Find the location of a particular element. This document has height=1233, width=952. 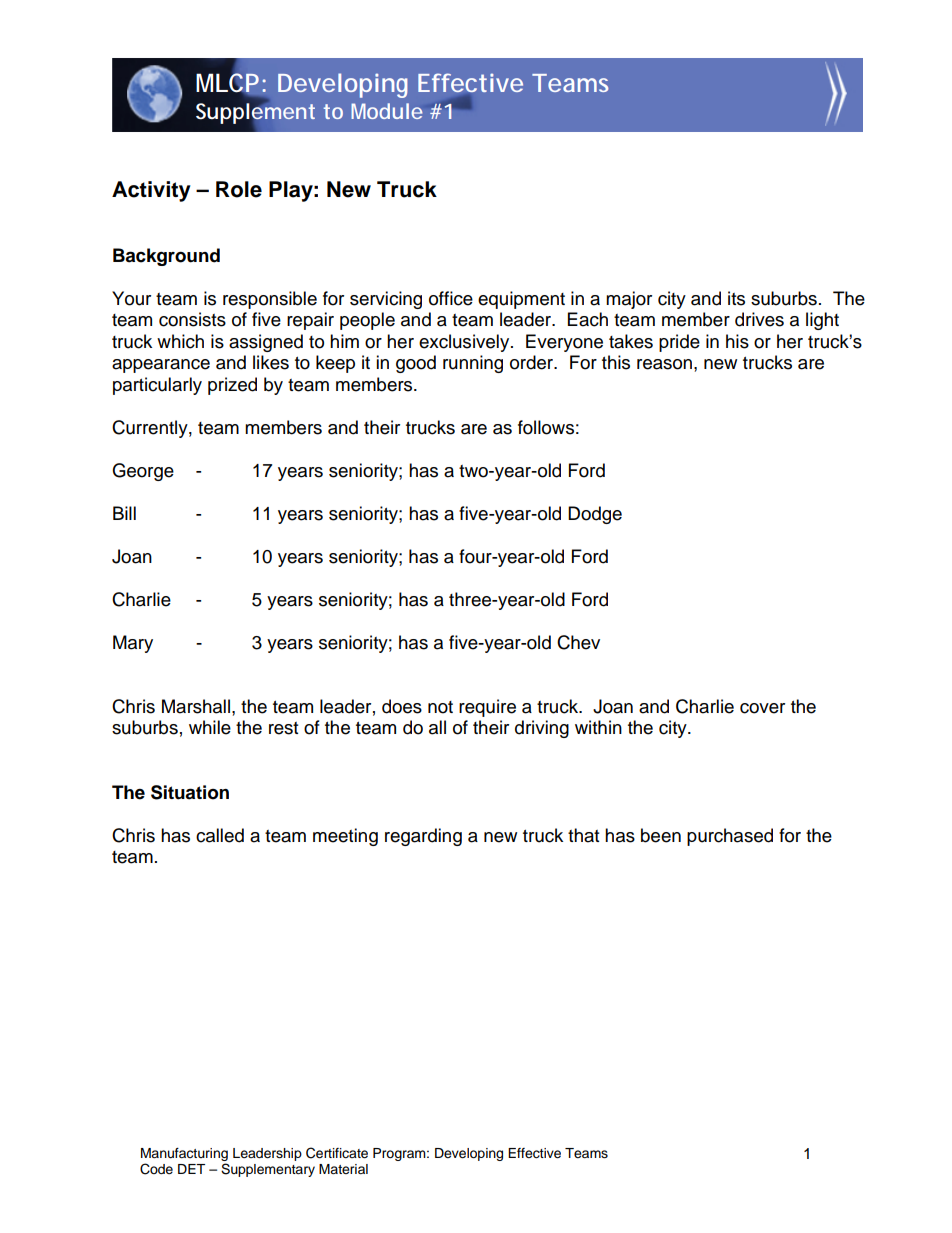

purchased is located at coordinates (730, 837).
